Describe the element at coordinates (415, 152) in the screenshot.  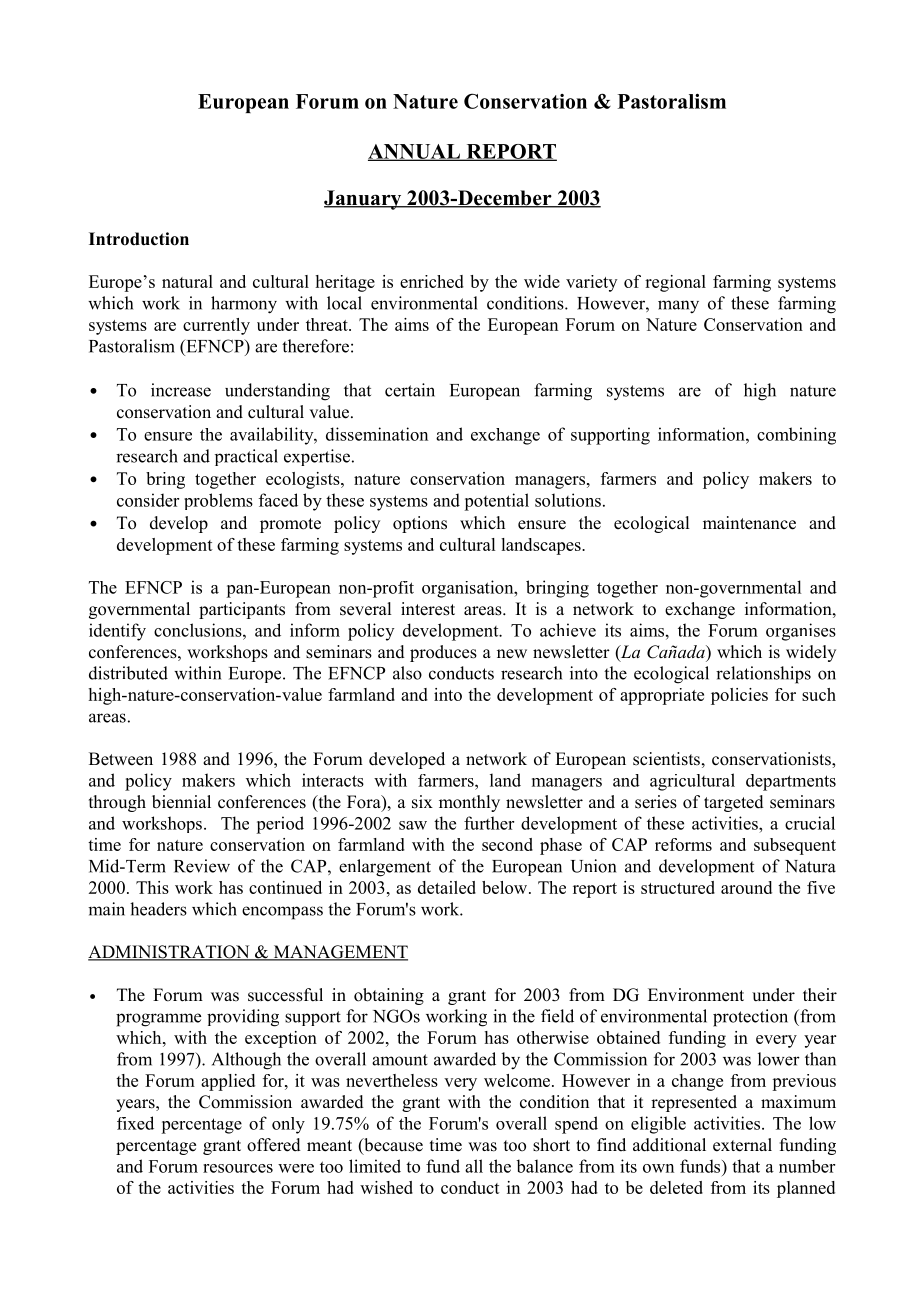
I see `ANNUAL` at that location.
